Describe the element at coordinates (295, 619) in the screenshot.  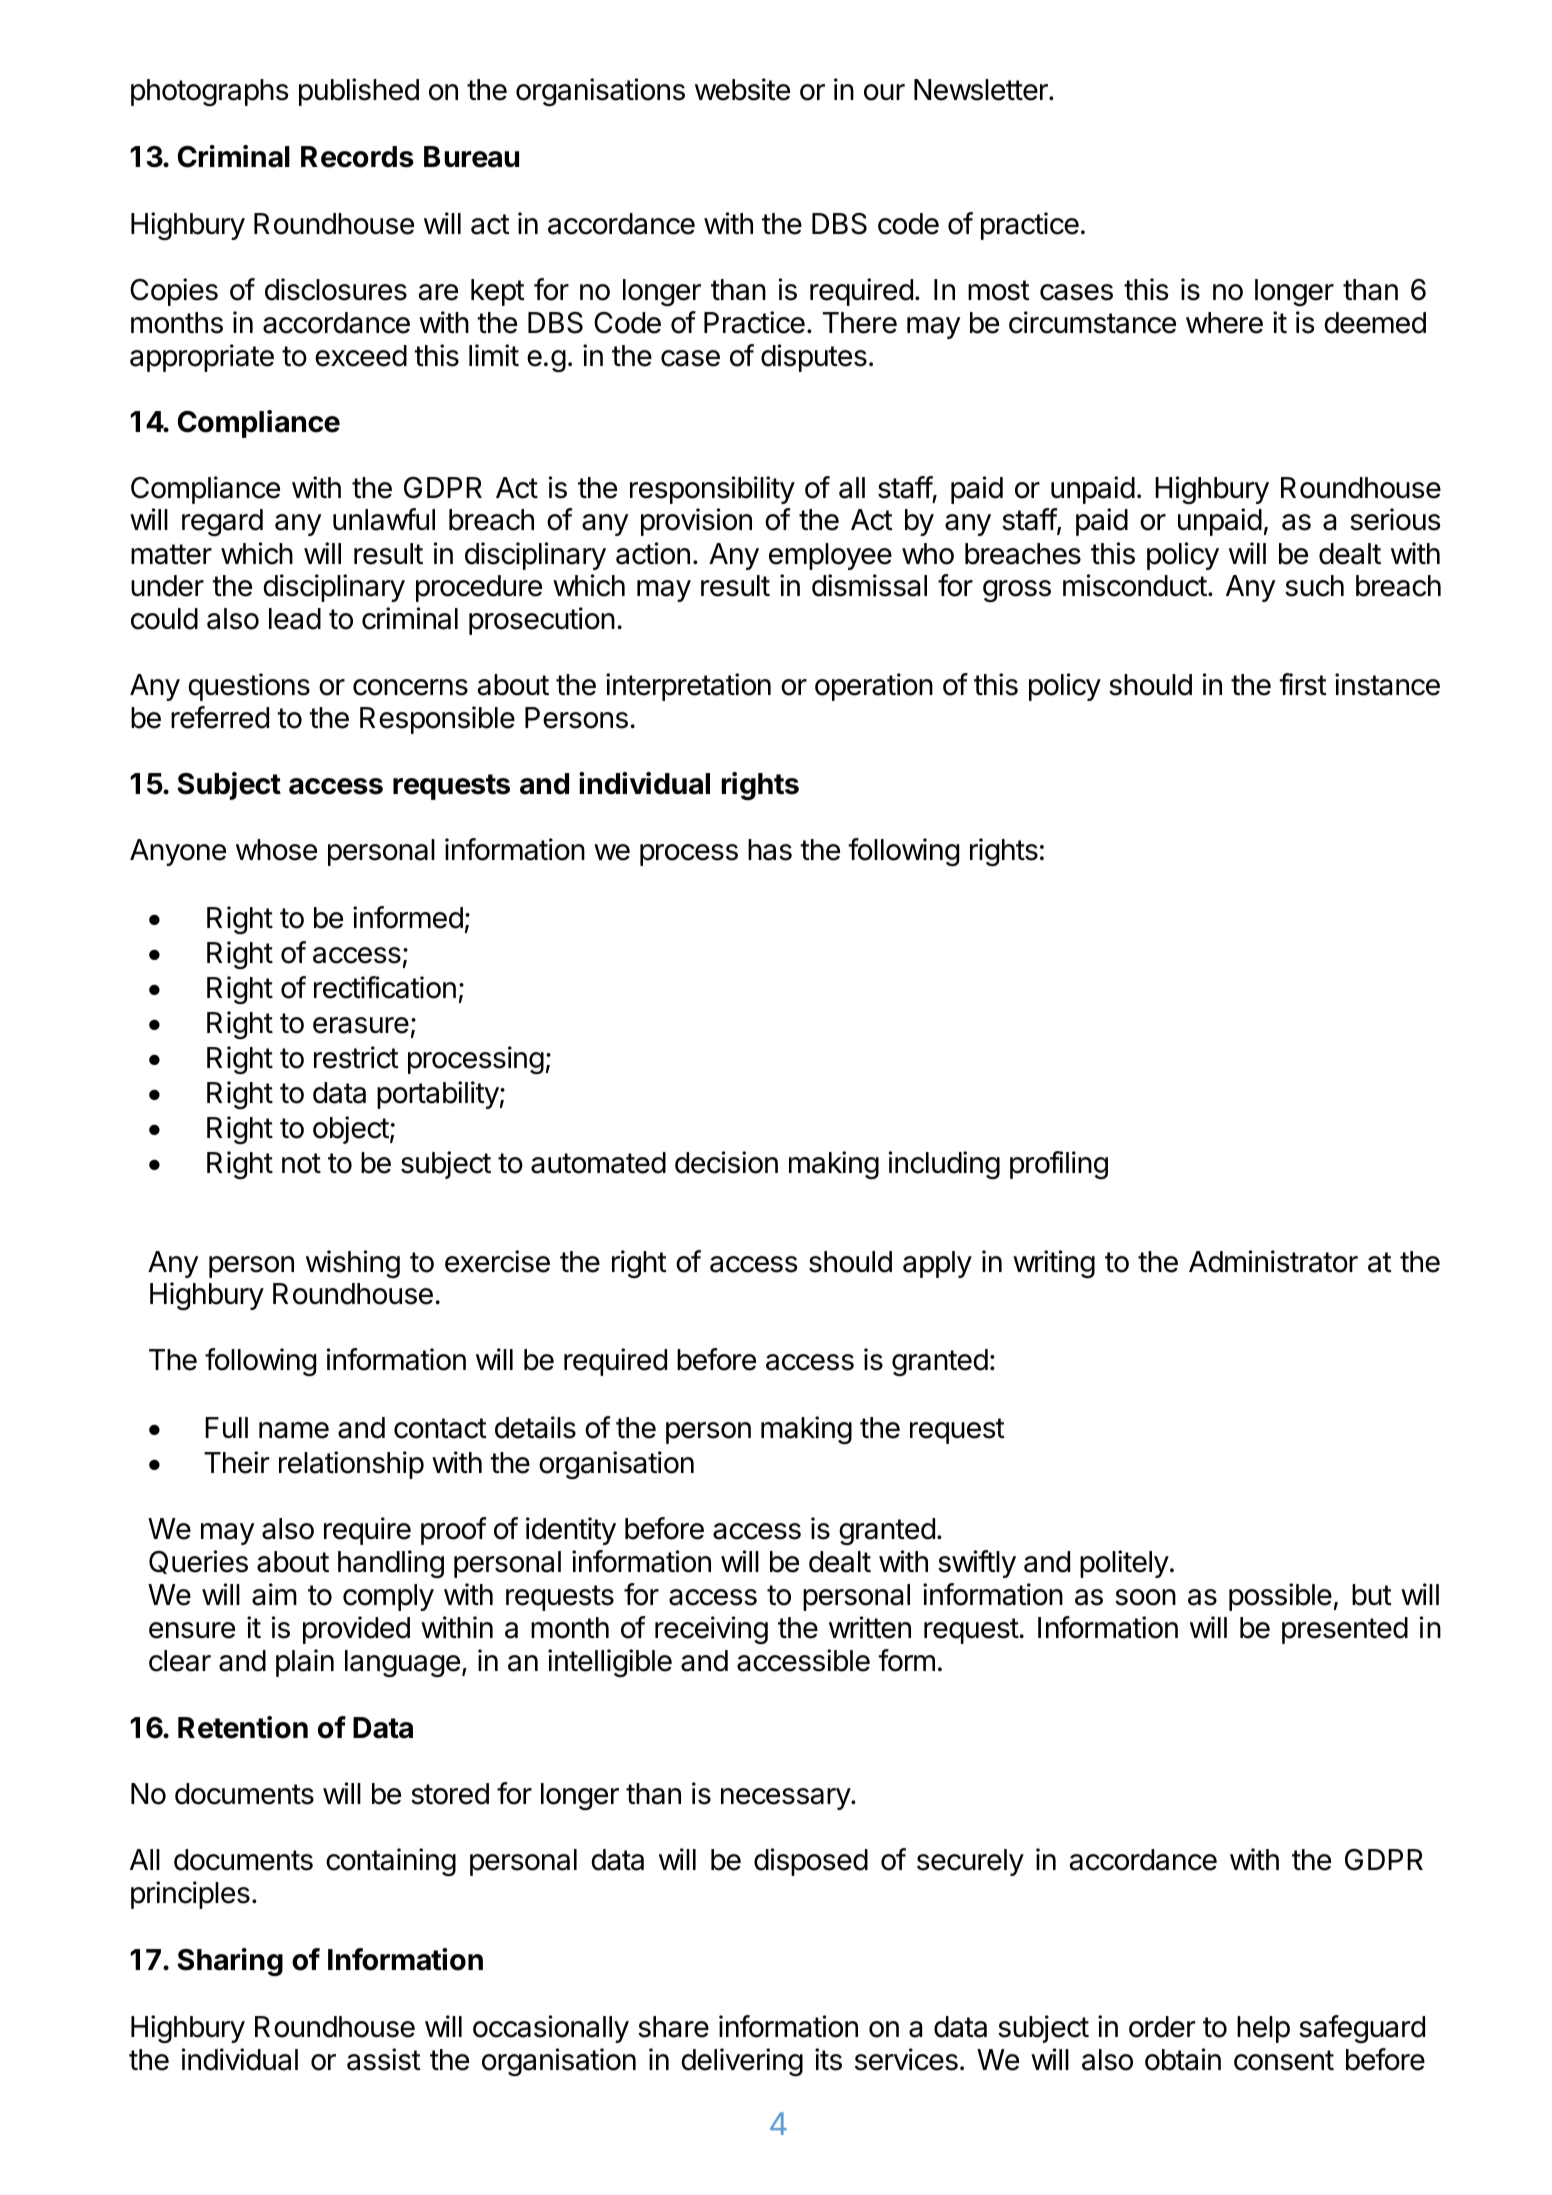
I see `lead` at that location.
